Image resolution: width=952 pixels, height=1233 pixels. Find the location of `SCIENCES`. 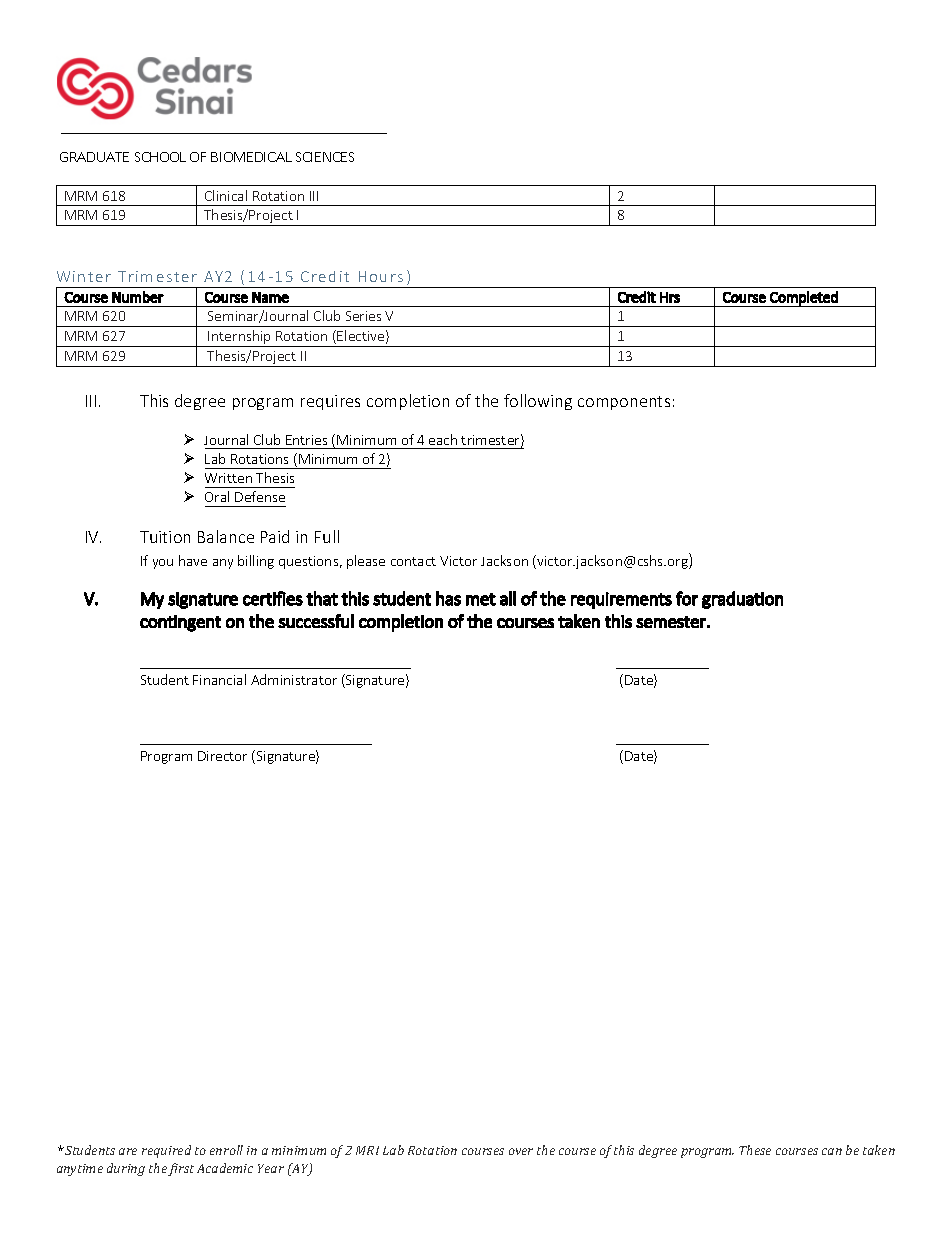

SCIENCES is located at coordinates (325, 157).
